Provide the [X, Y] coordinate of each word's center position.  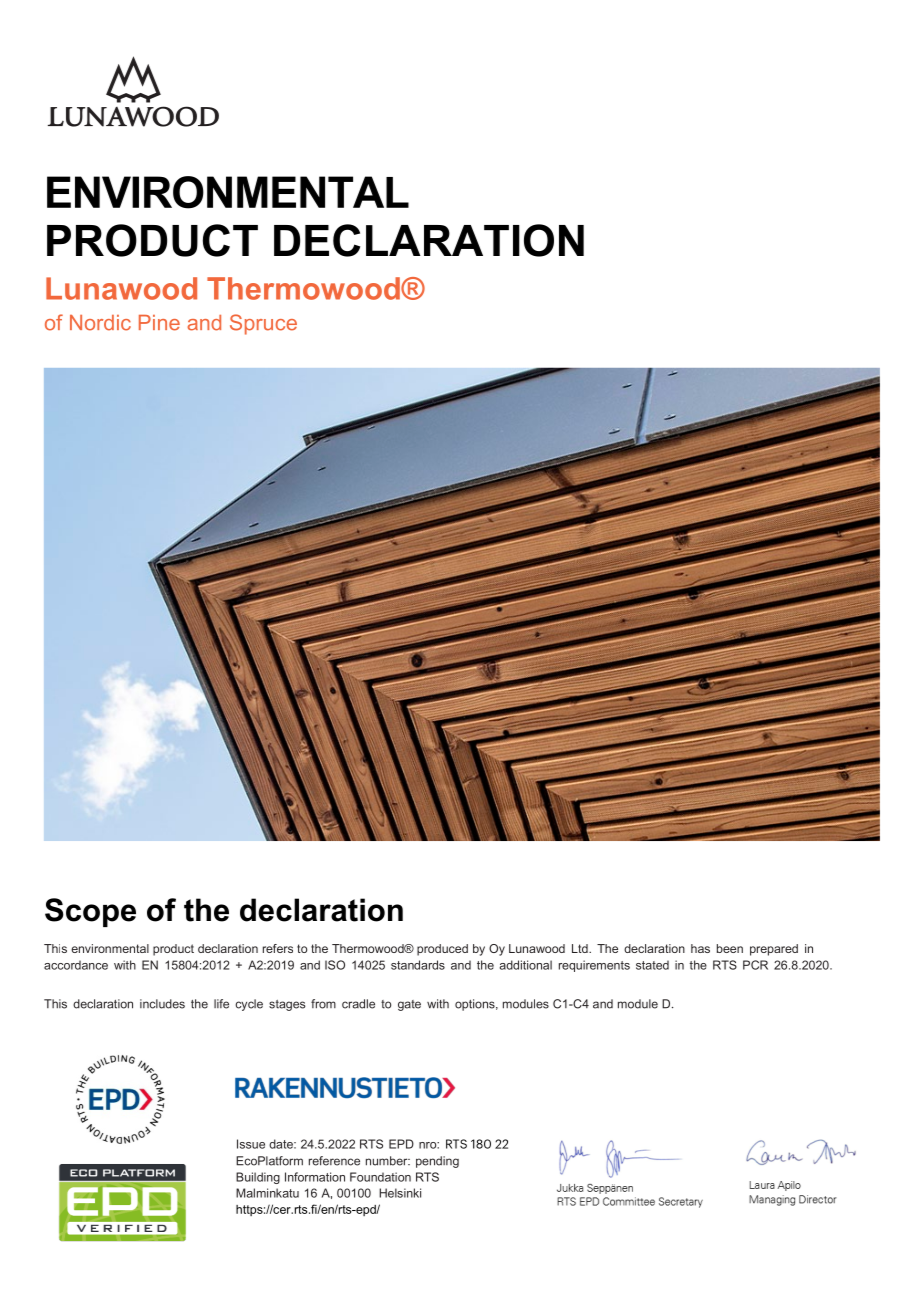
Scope [90, 912]
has [700, 948]
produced [442, 950]
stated [652, 965]
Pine [159, 323]
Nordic [100, 323]
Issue [251, 1144]
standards [418, 965]
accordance [76, 965]
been [730, 948]
